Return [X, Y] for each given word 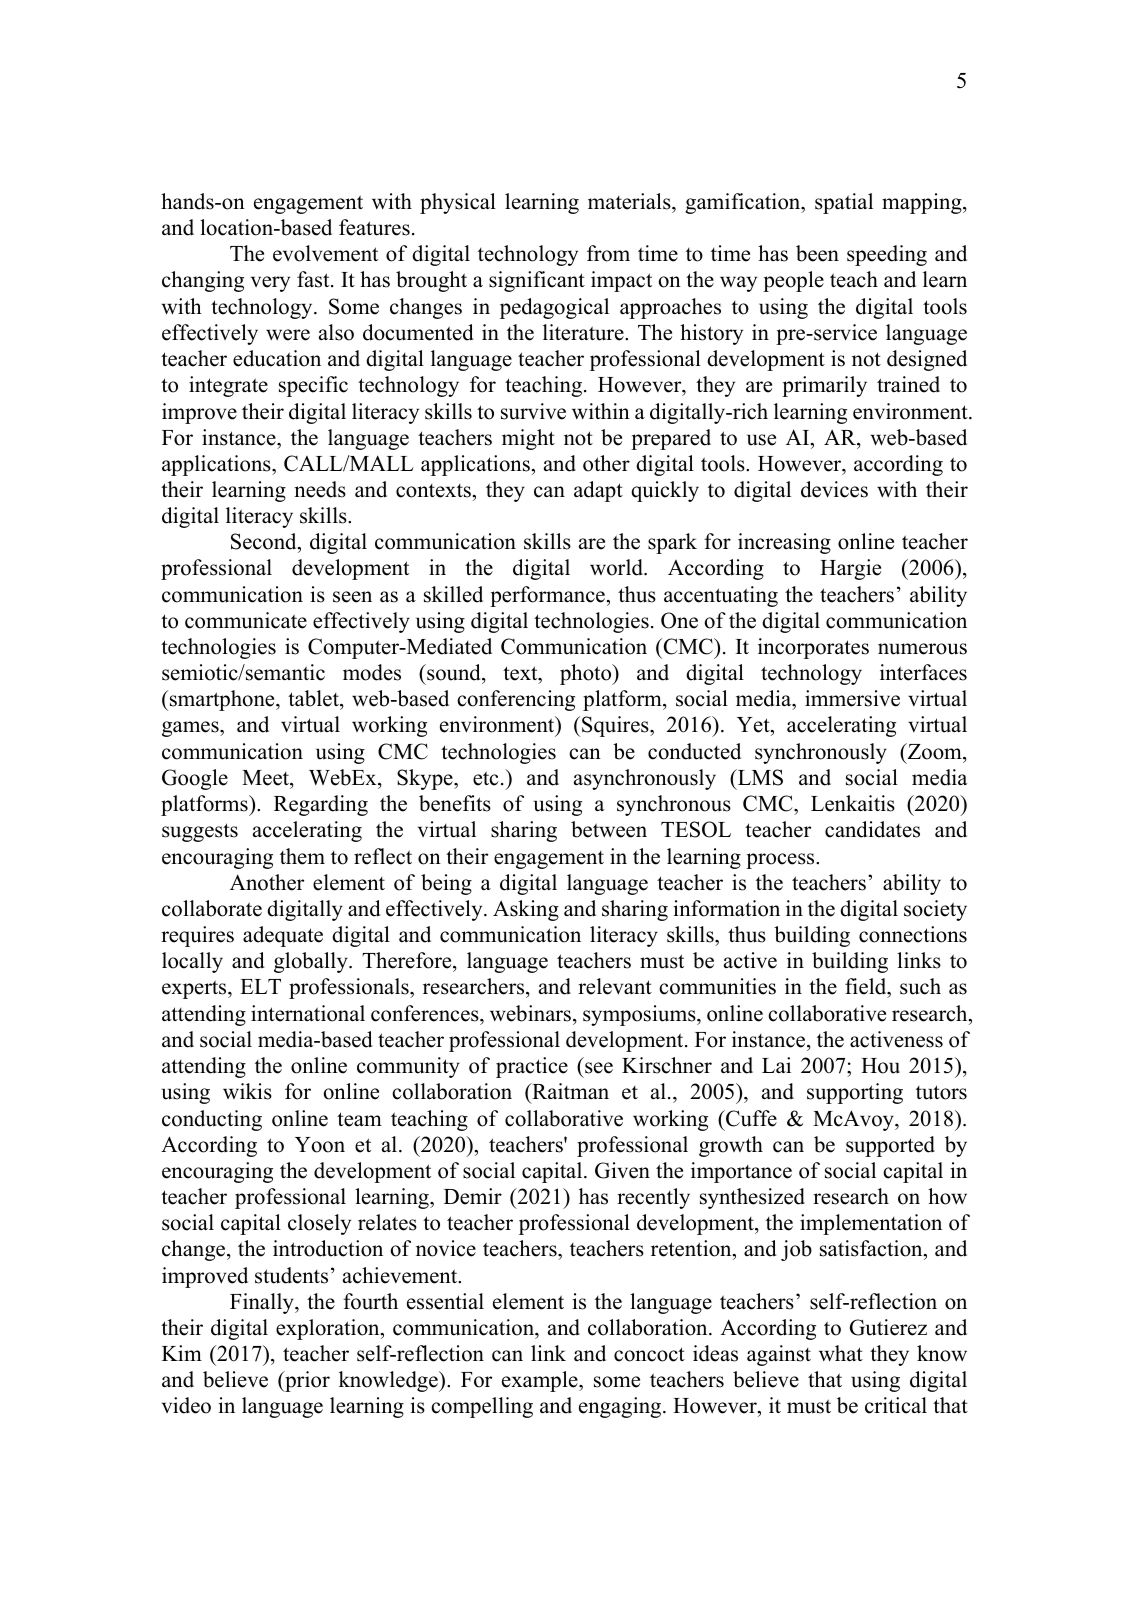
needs [320, 489]
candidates [872, 829]
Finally [263, 1303]
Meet [266, 778]
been [817, 253]
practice [532, 1067]
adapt [598, 491]
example [541, 1381]
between [609, 829]
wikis [247, 1091]
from [608, 253]
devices [834, 489]
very [270, 284]
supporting [855, 1093]
